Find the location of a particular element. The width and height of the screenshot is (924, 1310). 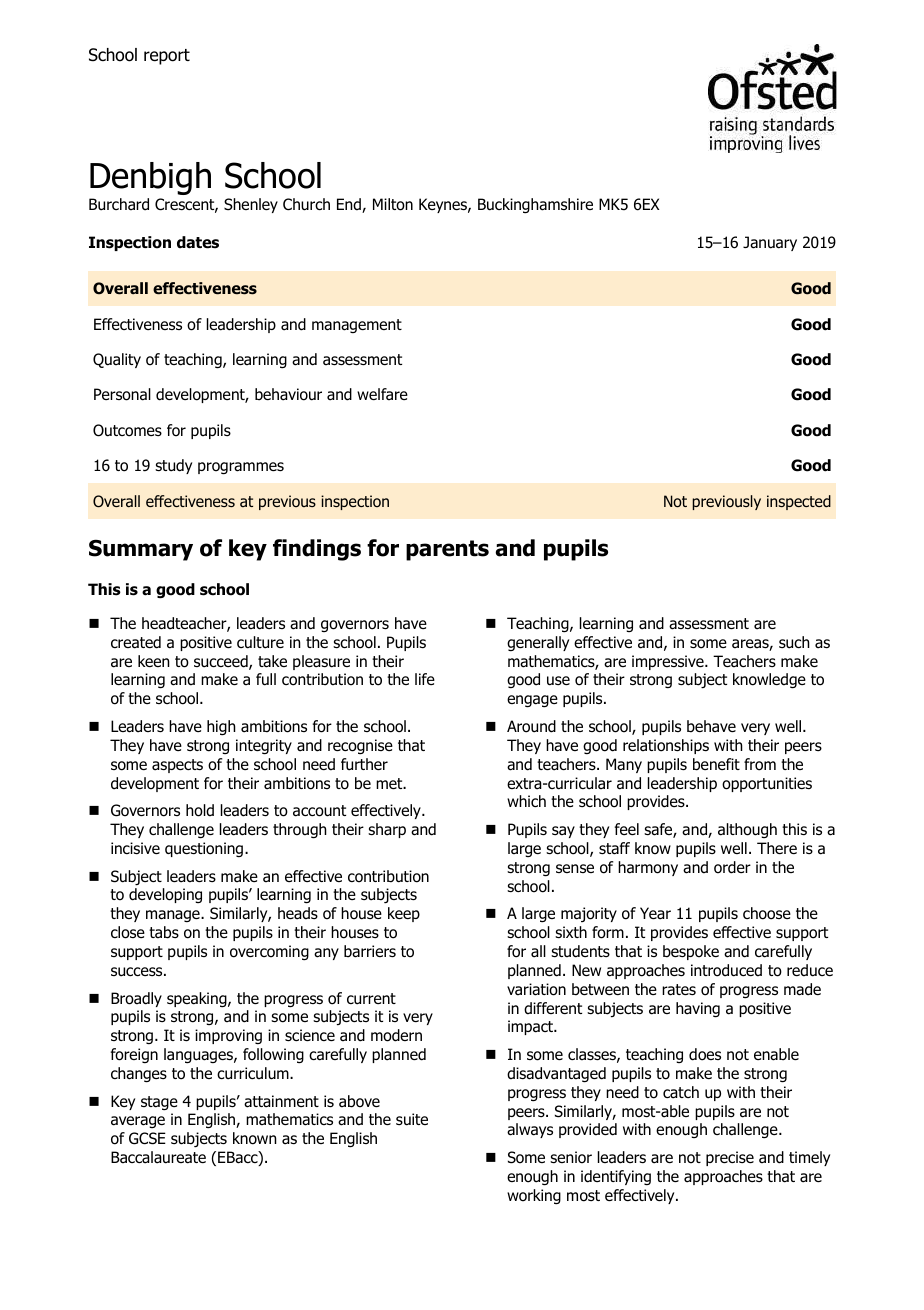

such is located at coordinates (794, 642).
